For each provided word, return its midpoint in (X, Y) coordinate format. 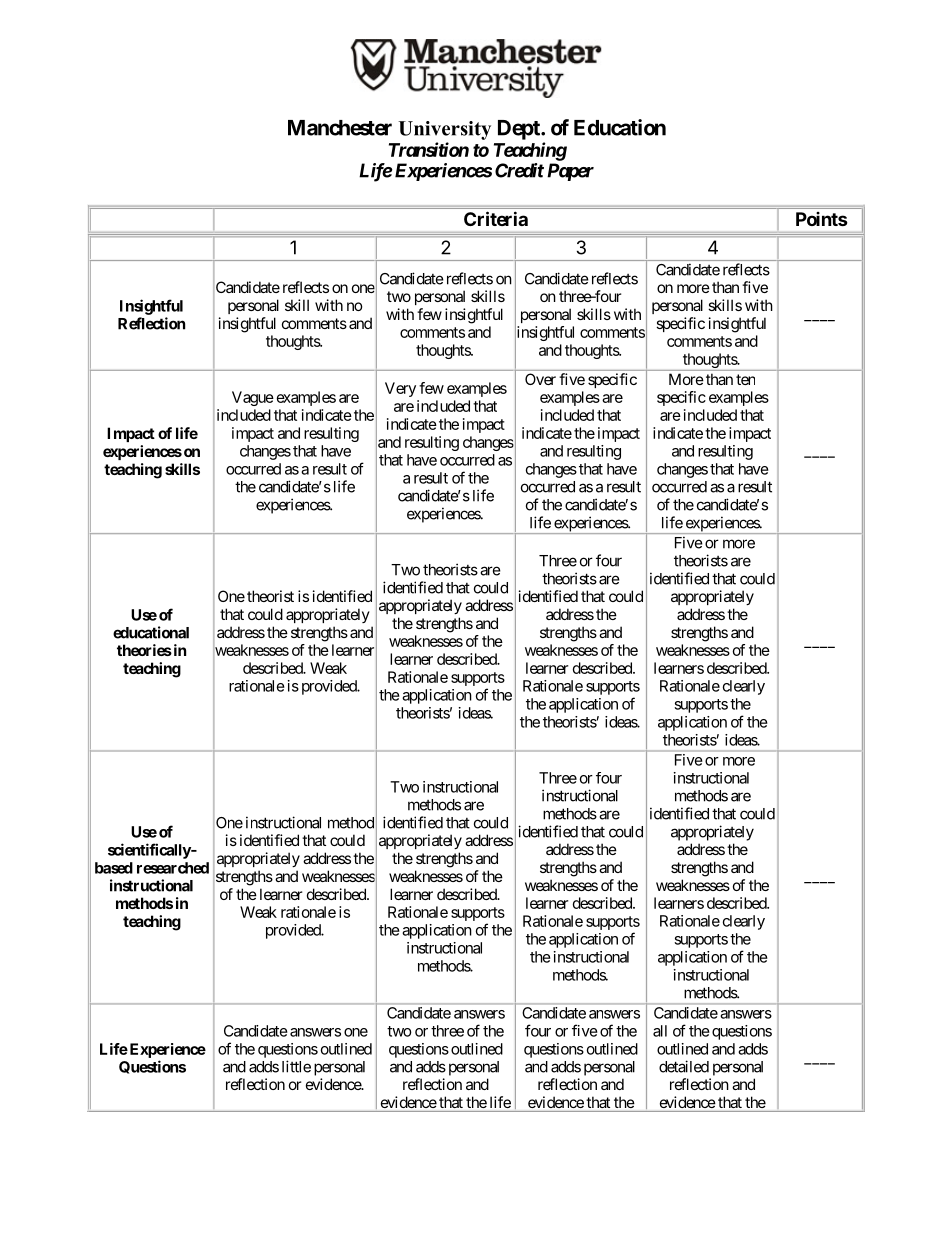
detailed (684, 1066)
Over (540, 379)
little (296, 1066)
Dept (520, 130)
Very (400, 389)
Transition (429, 149)
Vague (253, 398)
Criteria (496, 218)
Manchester (340, 128)
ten (745, 379)
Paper (570, 172)
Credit (519, 170)
